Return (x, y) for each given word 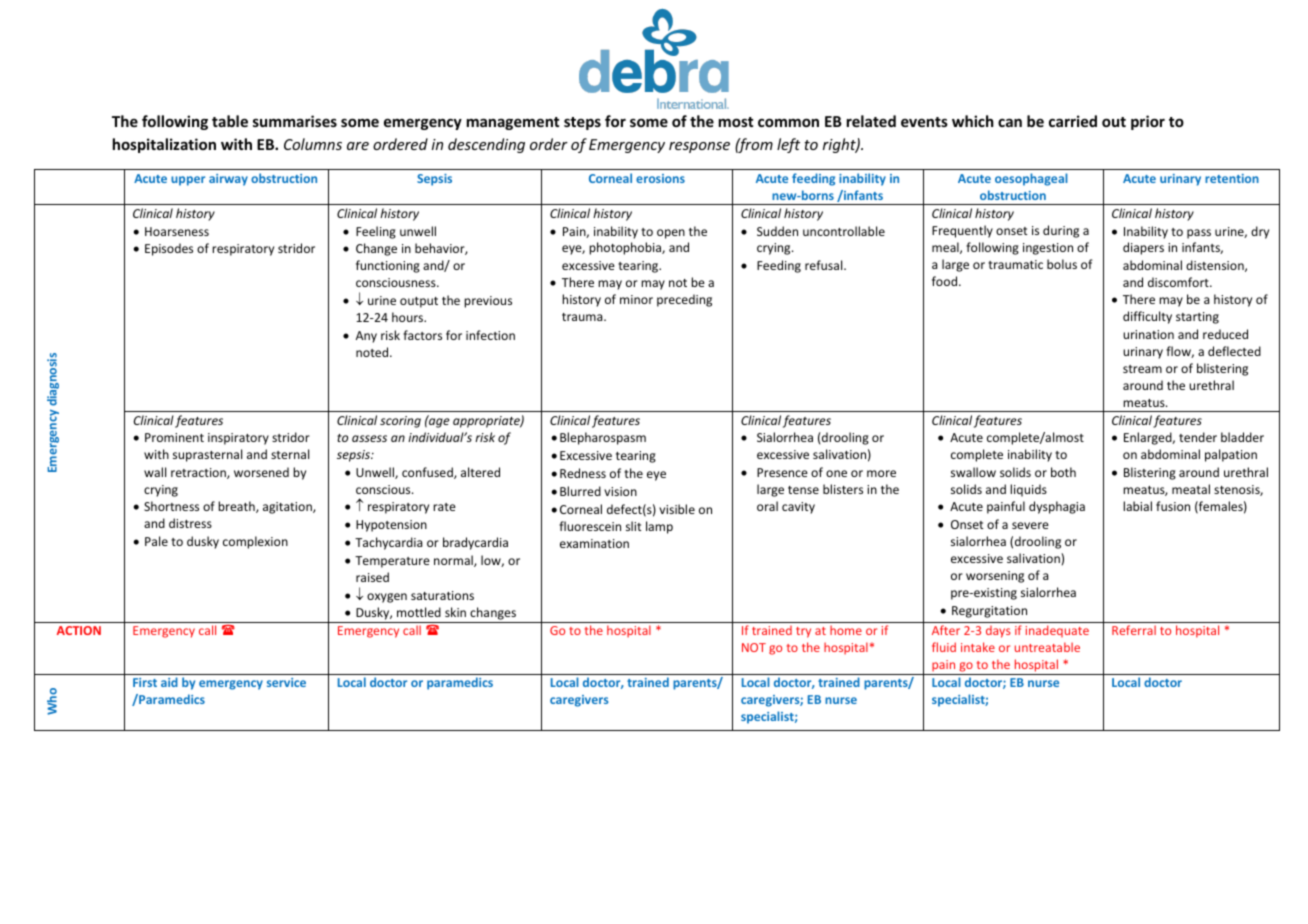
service (286, 682)
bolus (1062, 264)
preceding (684, 300)
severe (1030, 525)
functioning (388, 266)
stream (1142, 369)
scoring (400, 422)
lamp (659, 527)
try (803, 632)
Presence (782, 472)
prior (1148, 122)
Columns (313, 144)
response (699, 147)
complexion (255, 542)
